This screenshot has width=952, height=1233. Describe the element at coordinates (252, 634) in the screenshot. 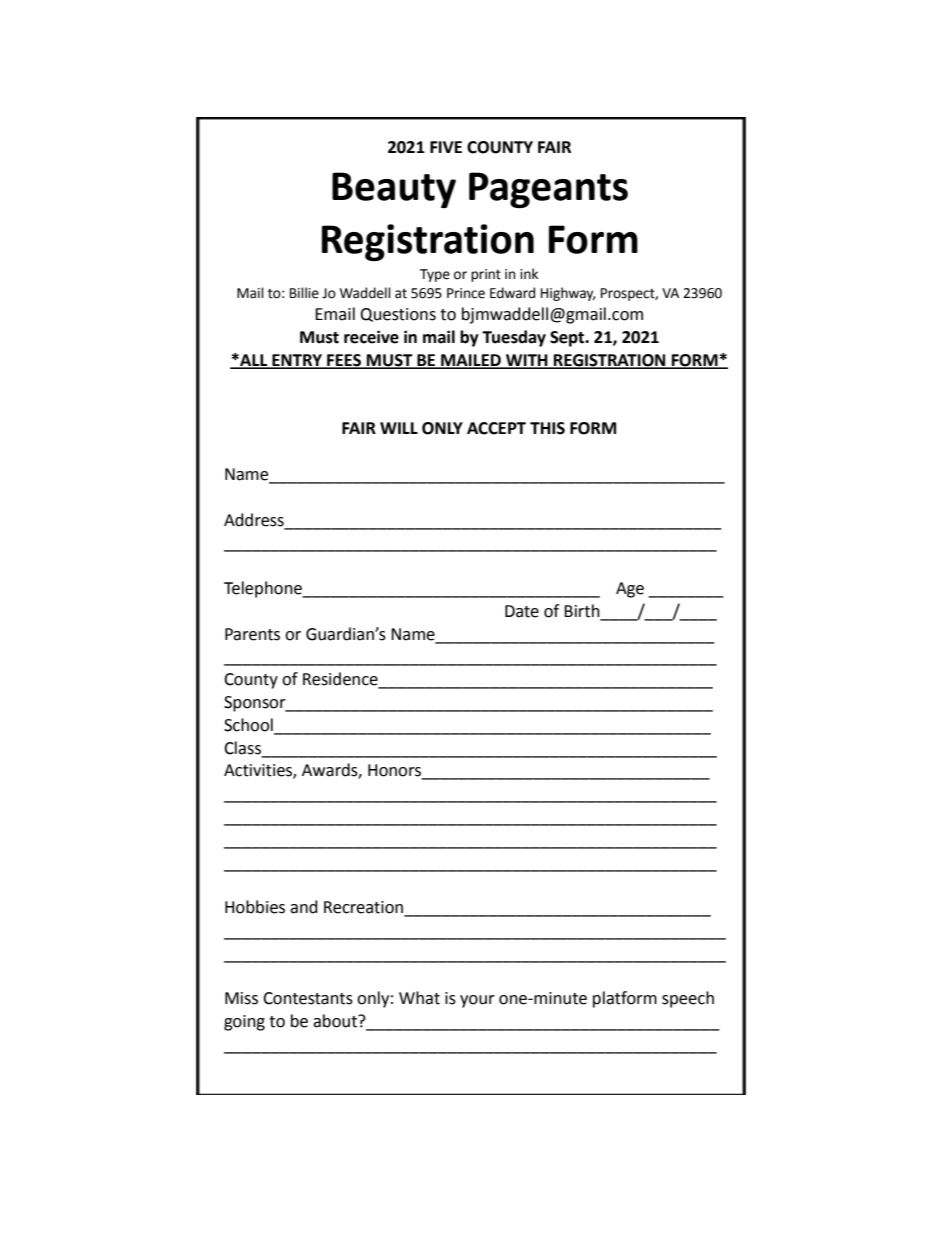

I see `Parents` at that location.
